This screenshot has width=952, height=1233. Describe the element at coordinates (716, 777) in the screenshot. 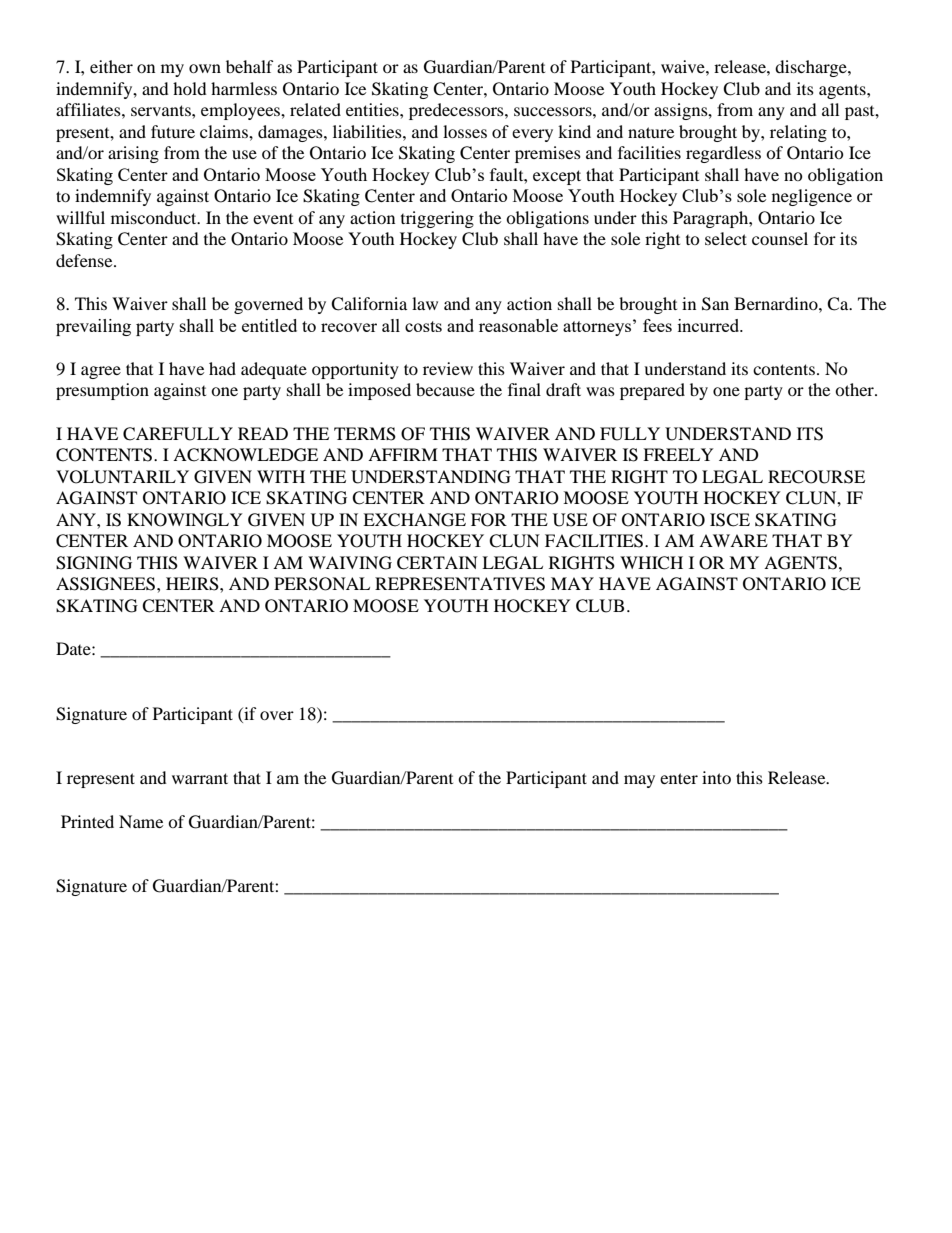

I see `into` at that location.
